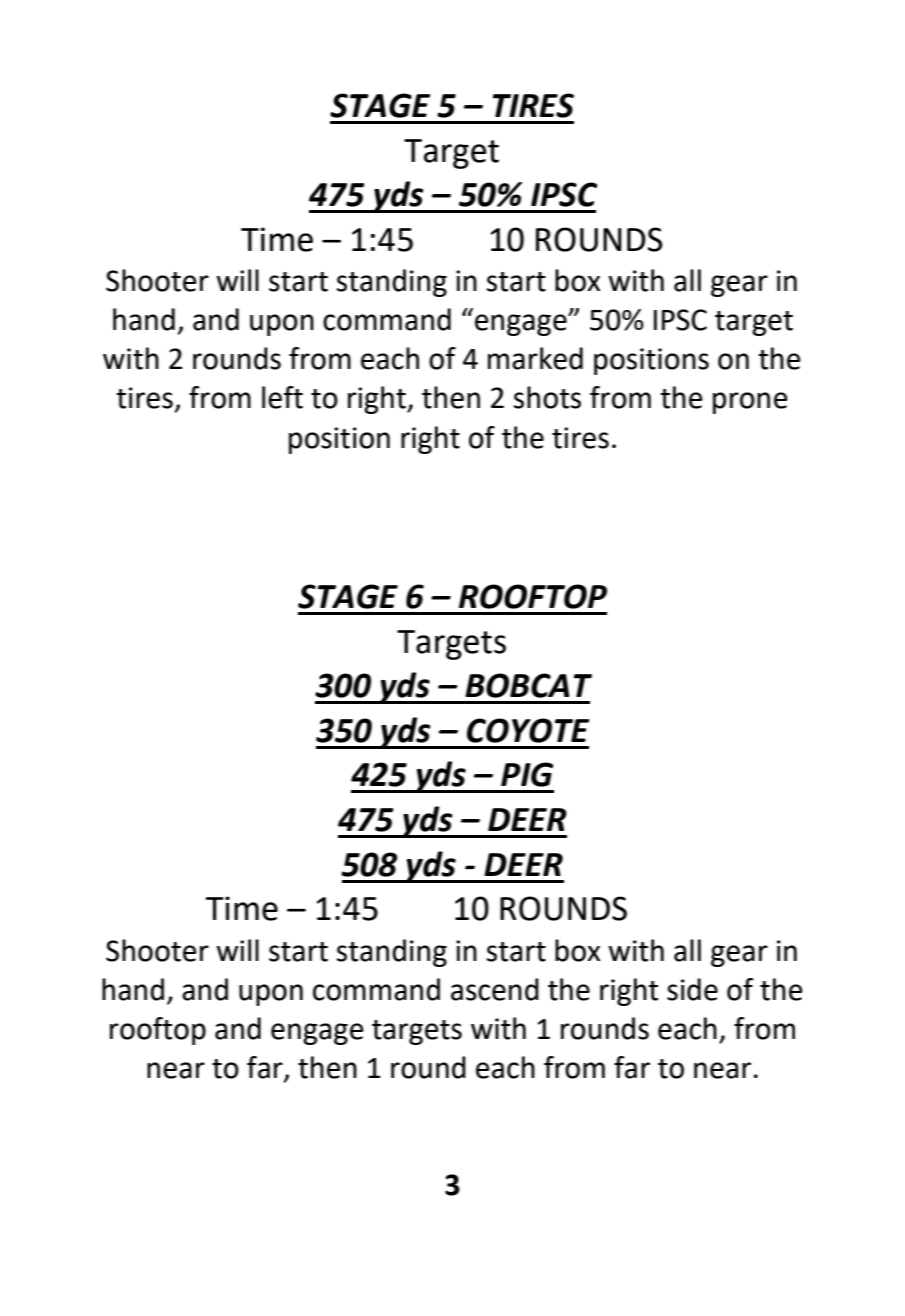  What do you see at coordinates (527, 774) in the image?
I see `PIG` at bounding box center [527, 774].
